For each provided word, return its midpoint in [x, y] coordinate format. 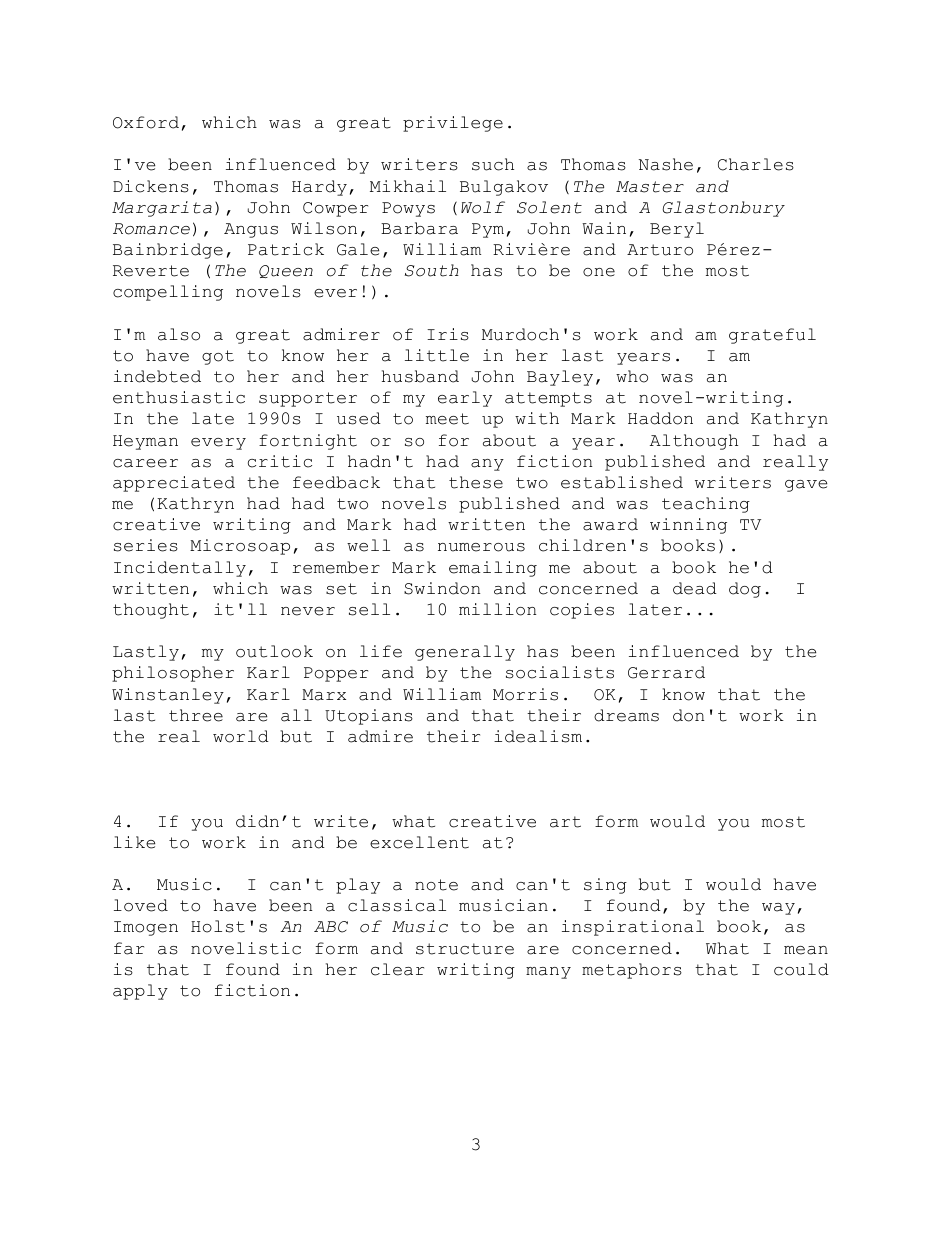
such [493, 164]
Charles [756, 164]
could [801, 969]
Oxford [146, 122]
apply [140, 992]
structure [465, 949]
